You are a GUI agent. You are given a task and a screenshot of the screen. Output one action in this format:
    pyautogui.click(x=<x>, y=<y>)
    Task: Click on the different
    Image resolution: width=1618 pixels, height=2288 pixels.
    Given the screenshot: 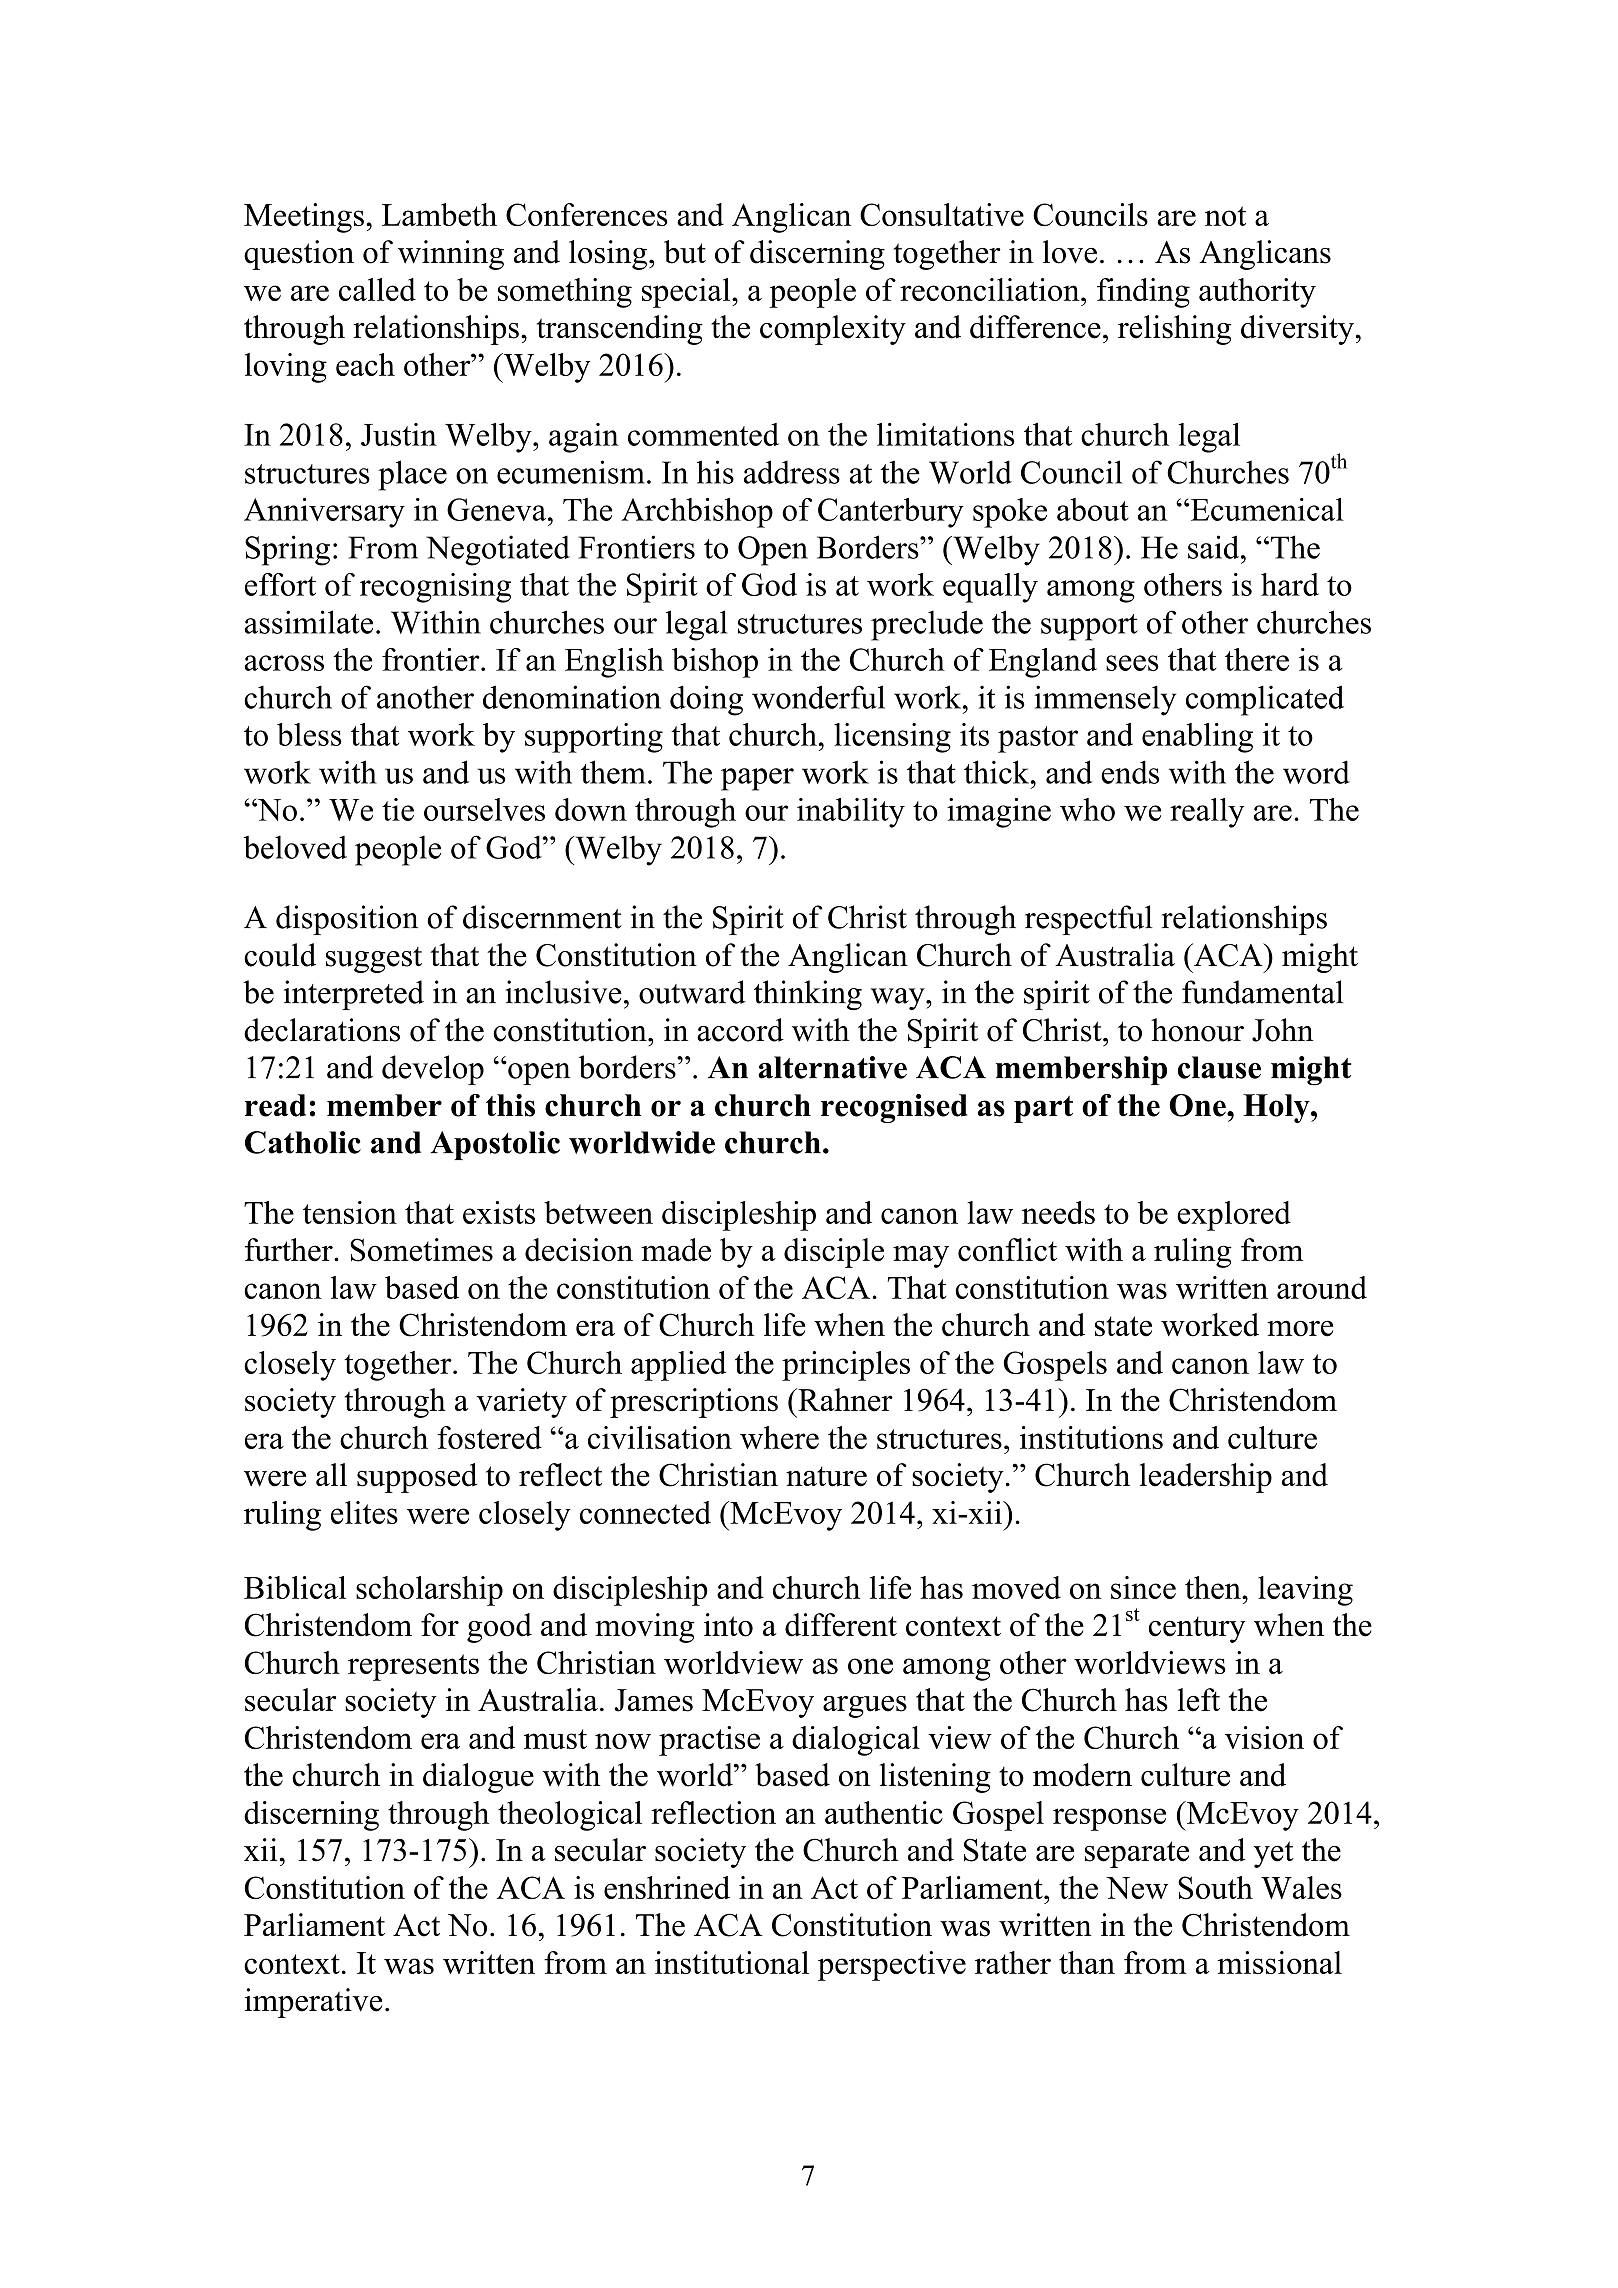 What is the action you would take?
    pyautogui.click(x=841, y=1625)
